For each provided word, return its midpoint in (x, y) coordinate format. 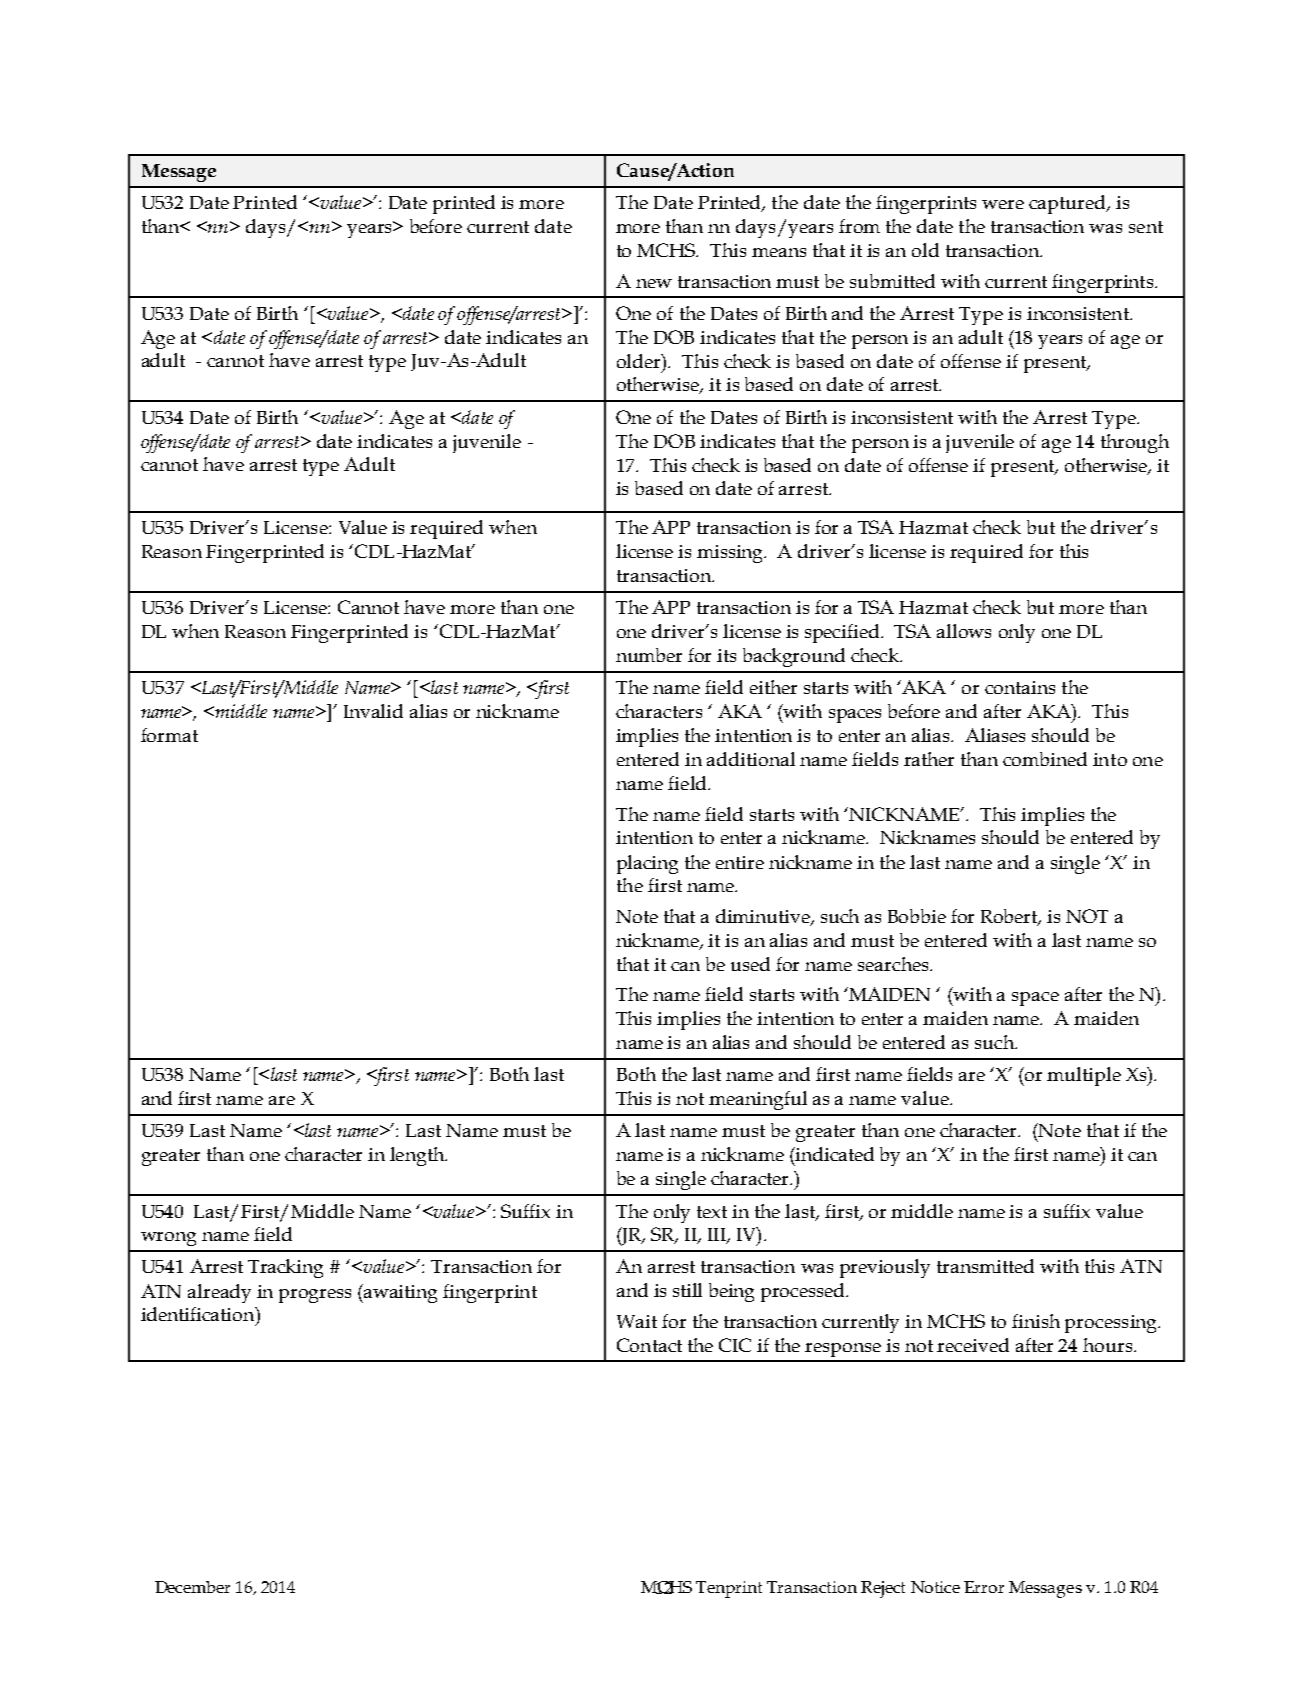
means (779, 252)
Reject (883, 1589)
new (654, 283)
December (192, 1587)
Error (984, 1587)
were (1003, 204)
